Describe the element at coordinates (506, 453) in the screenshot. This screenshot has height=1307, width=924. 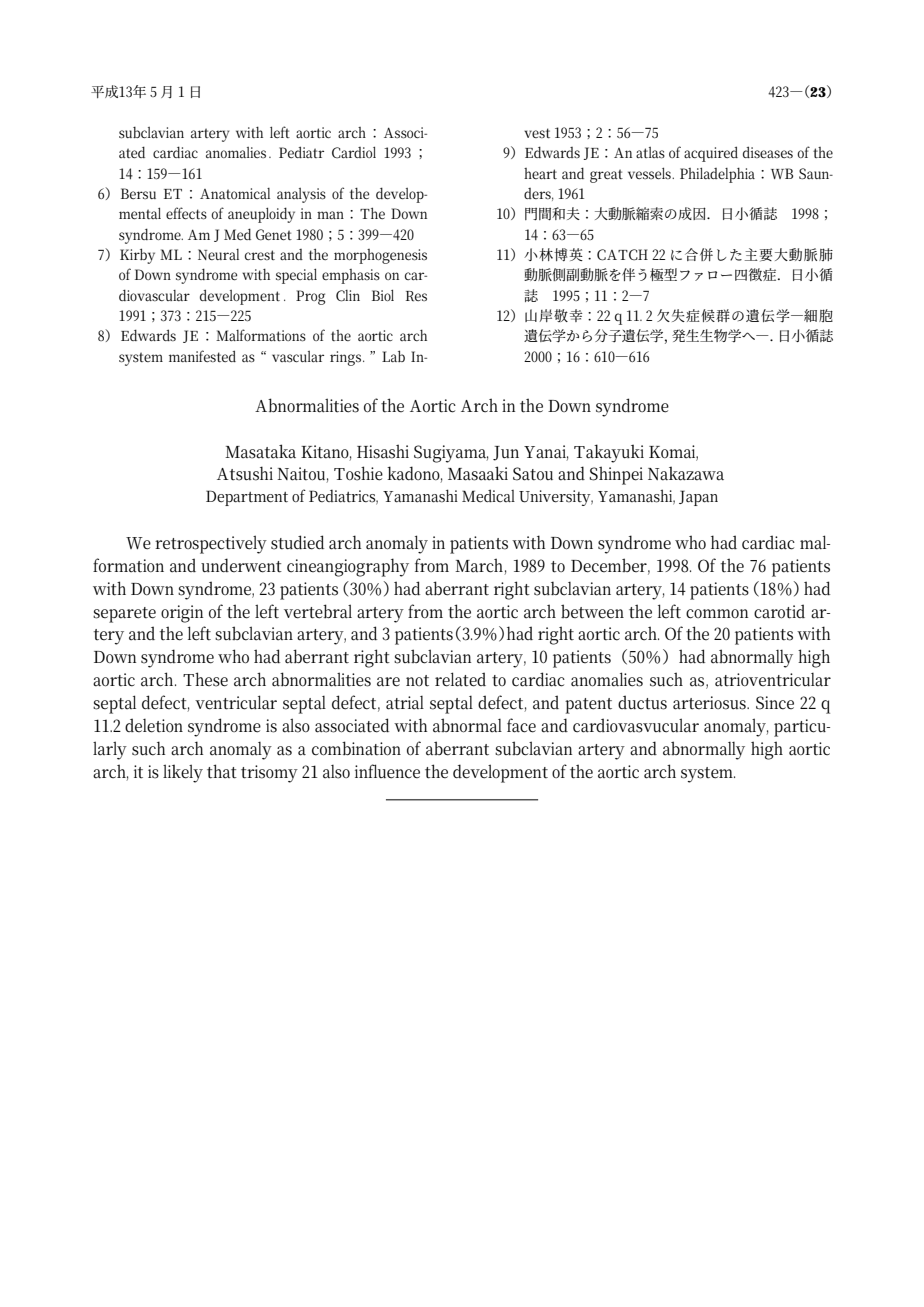
I see `Jun` at that location.
